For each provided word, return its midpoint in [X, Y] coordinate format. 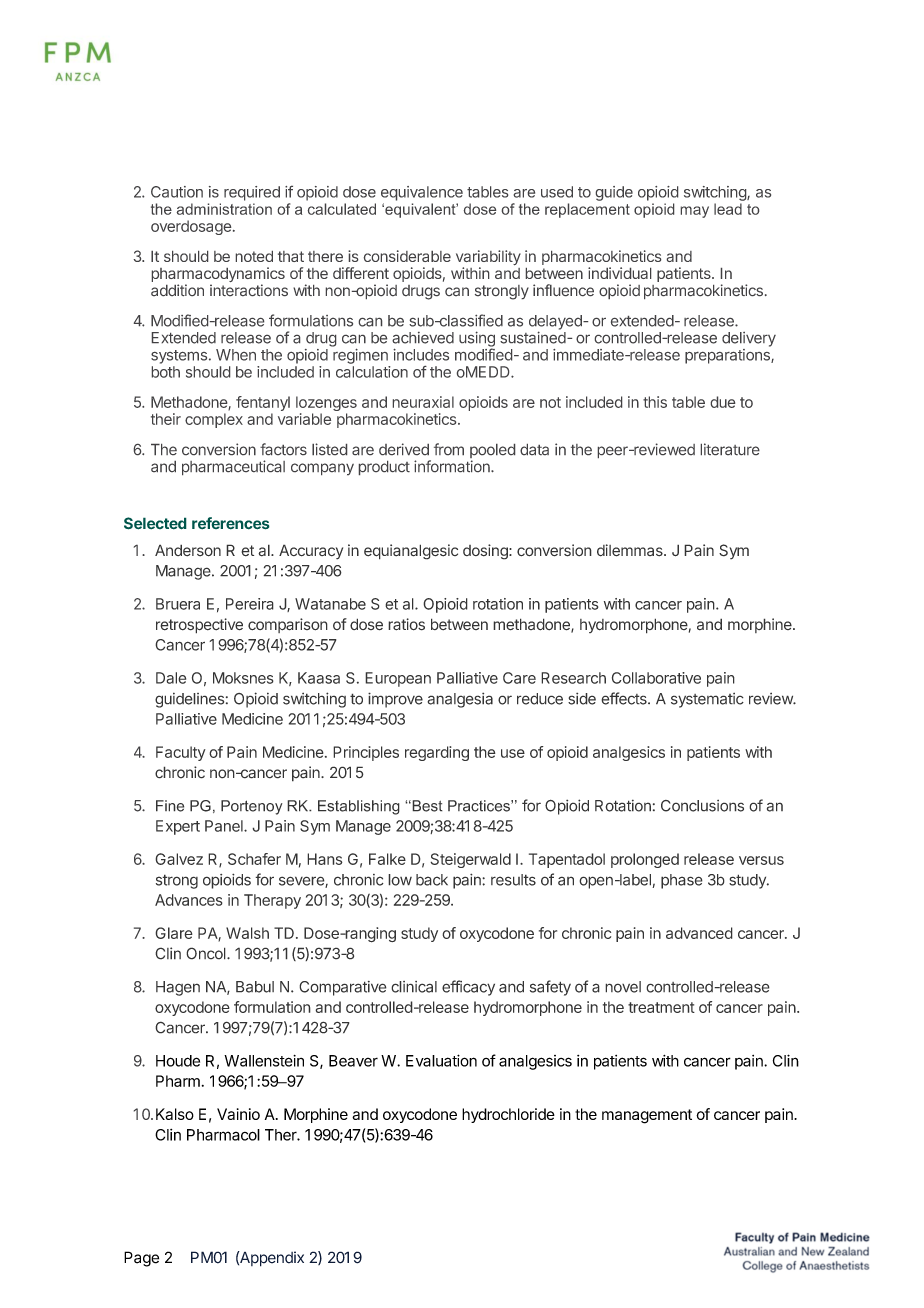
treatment [661, 1007]
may [695, 212]
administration [224, 209]
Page [141, 1259]
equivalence [422, 193]
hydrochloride [508, 1115]
